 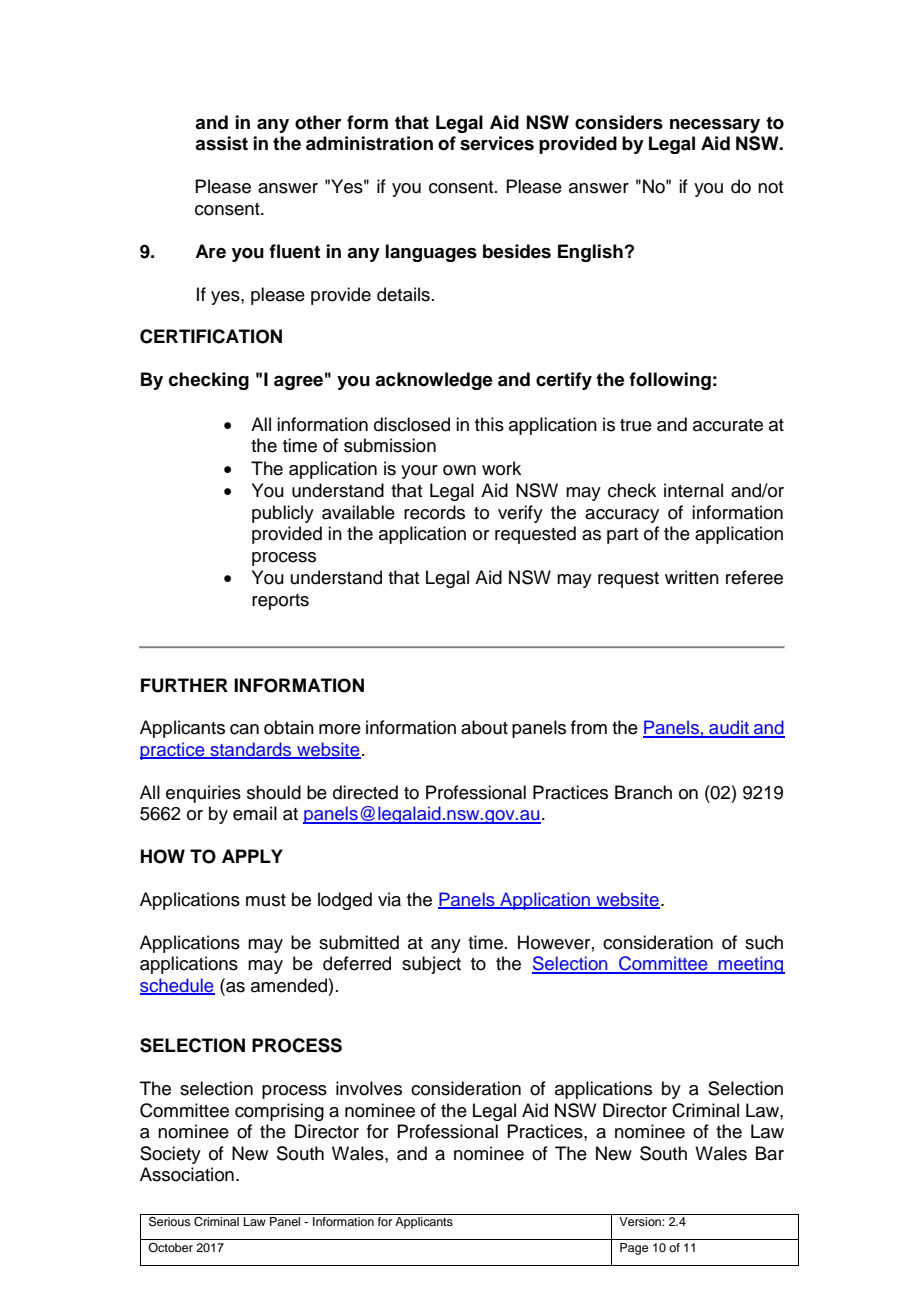 I want to click on Association, so click(x=187, y=1174).
